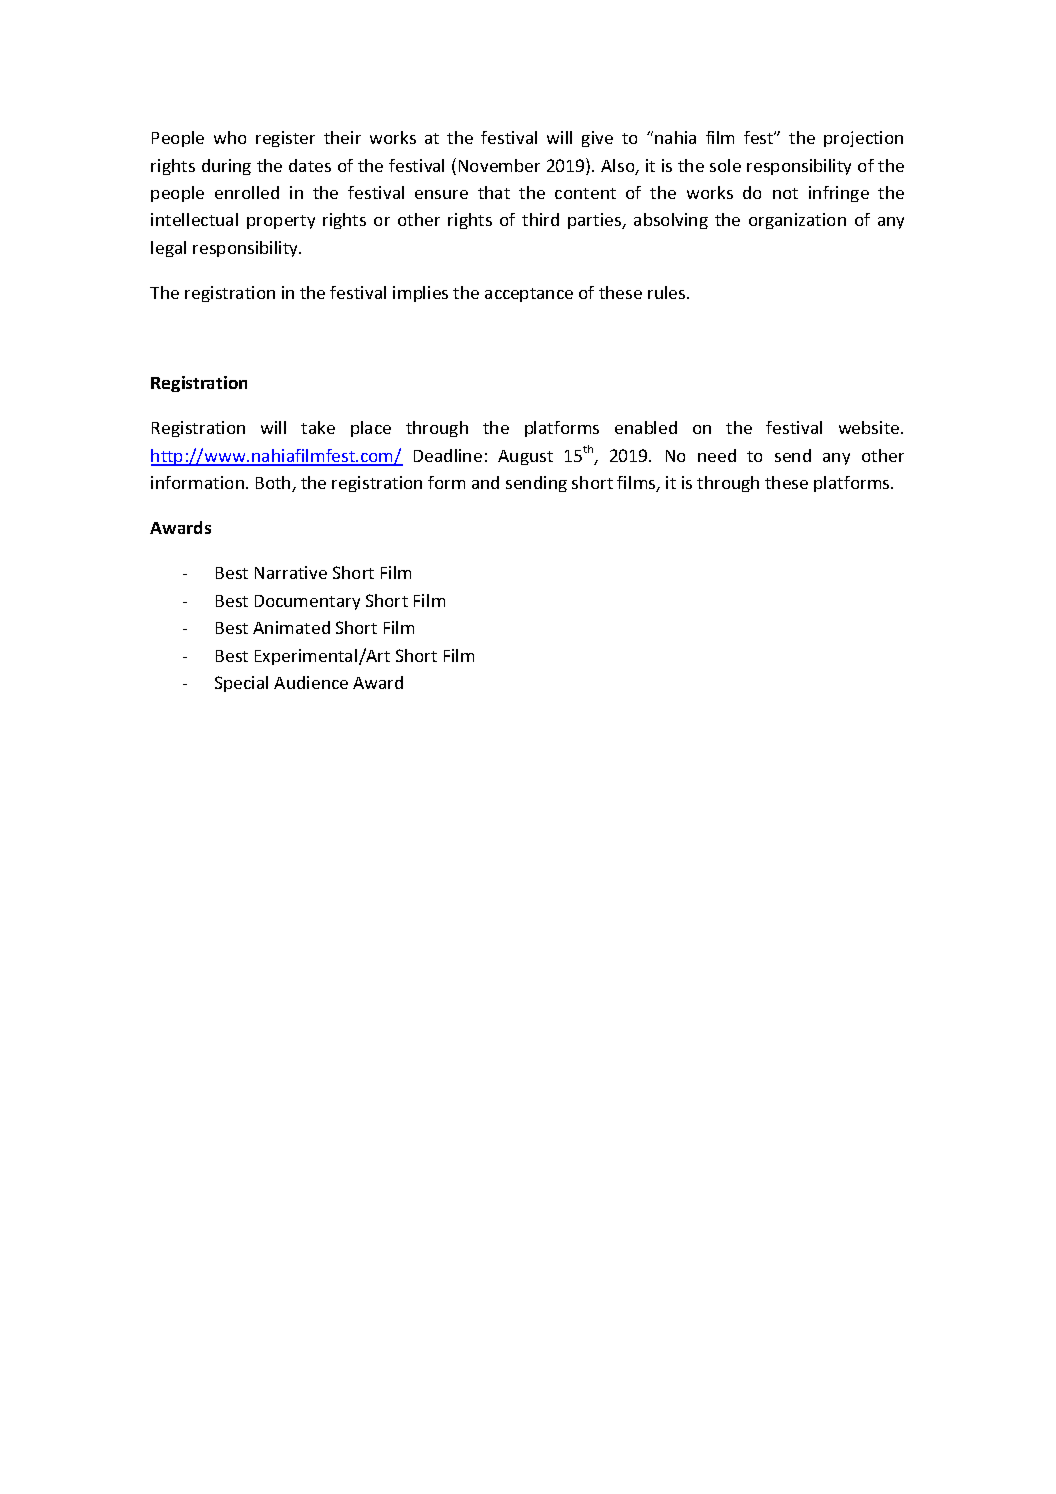 The height and width of the screenshot is (1494, 1056). I want to click on website, so click(870, 427).
